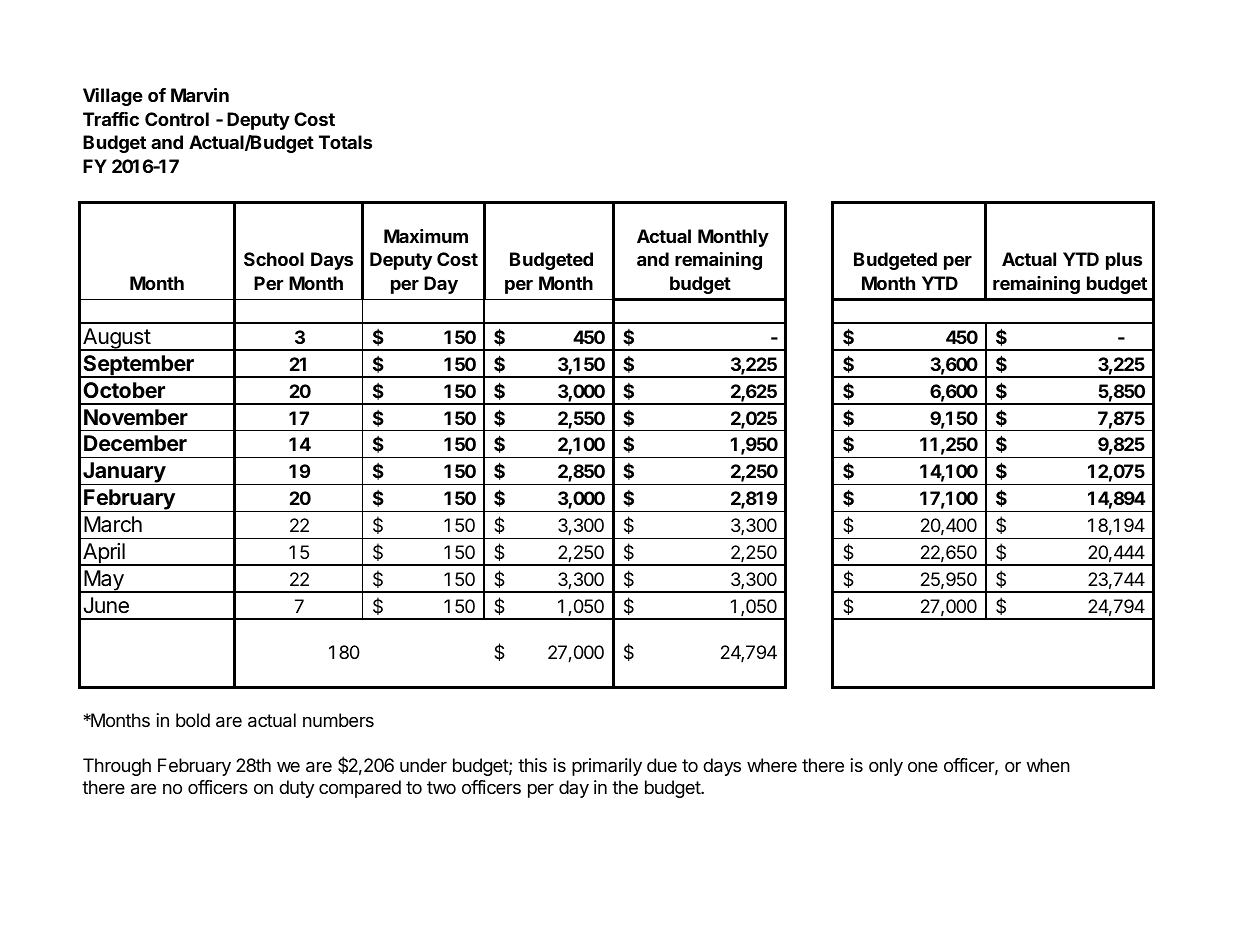  Describe the element at coordinates (345, 142) in the image. I see `Totals` at that location.
